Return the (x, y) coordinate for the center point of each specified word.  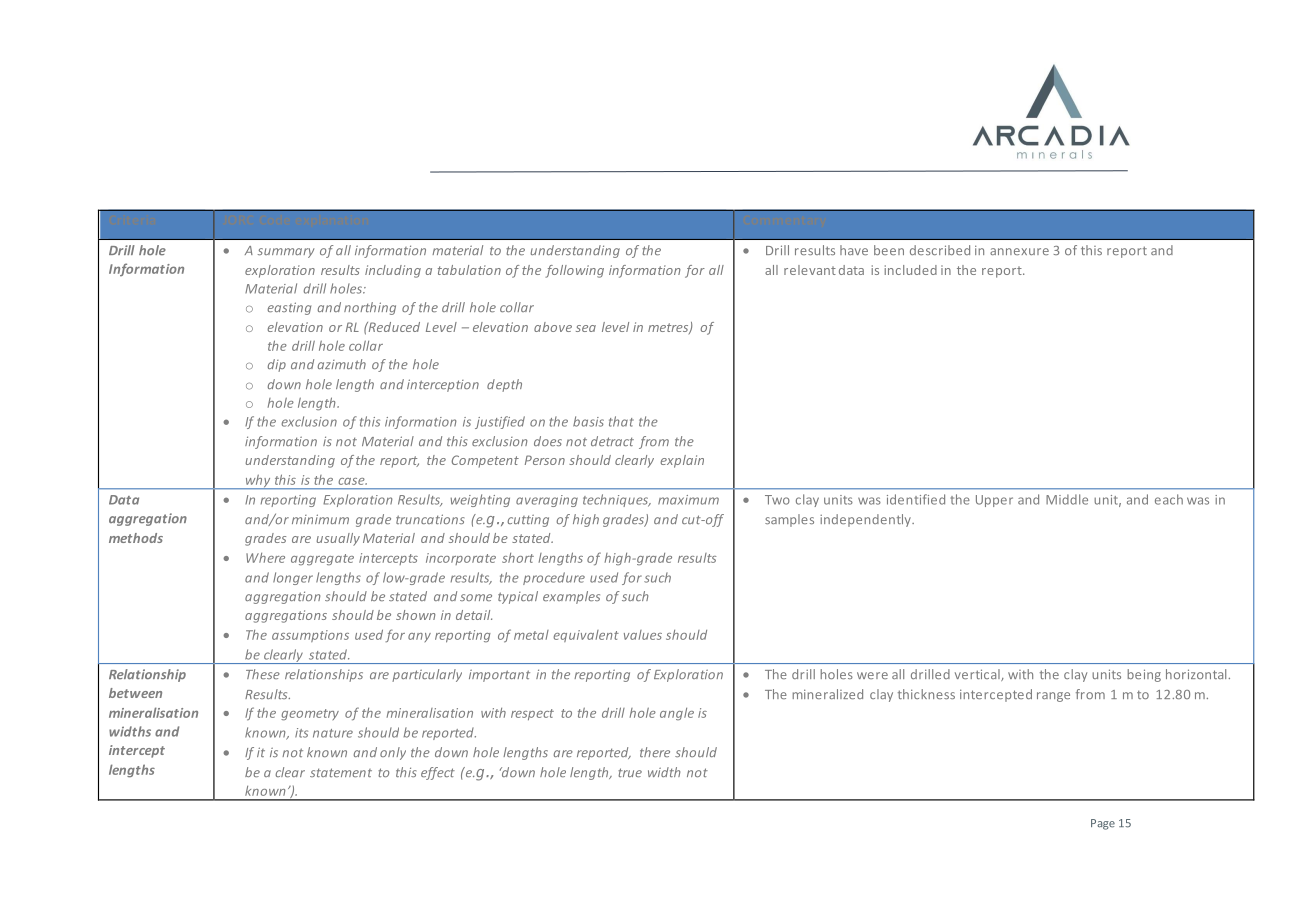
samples (789, 520)
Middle (1067, 499)
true (630, 772)
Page (1103, 824)
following (574, 271)
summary (286, 253)
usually (338, 539)
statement (341, 772)
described (940, 250)
